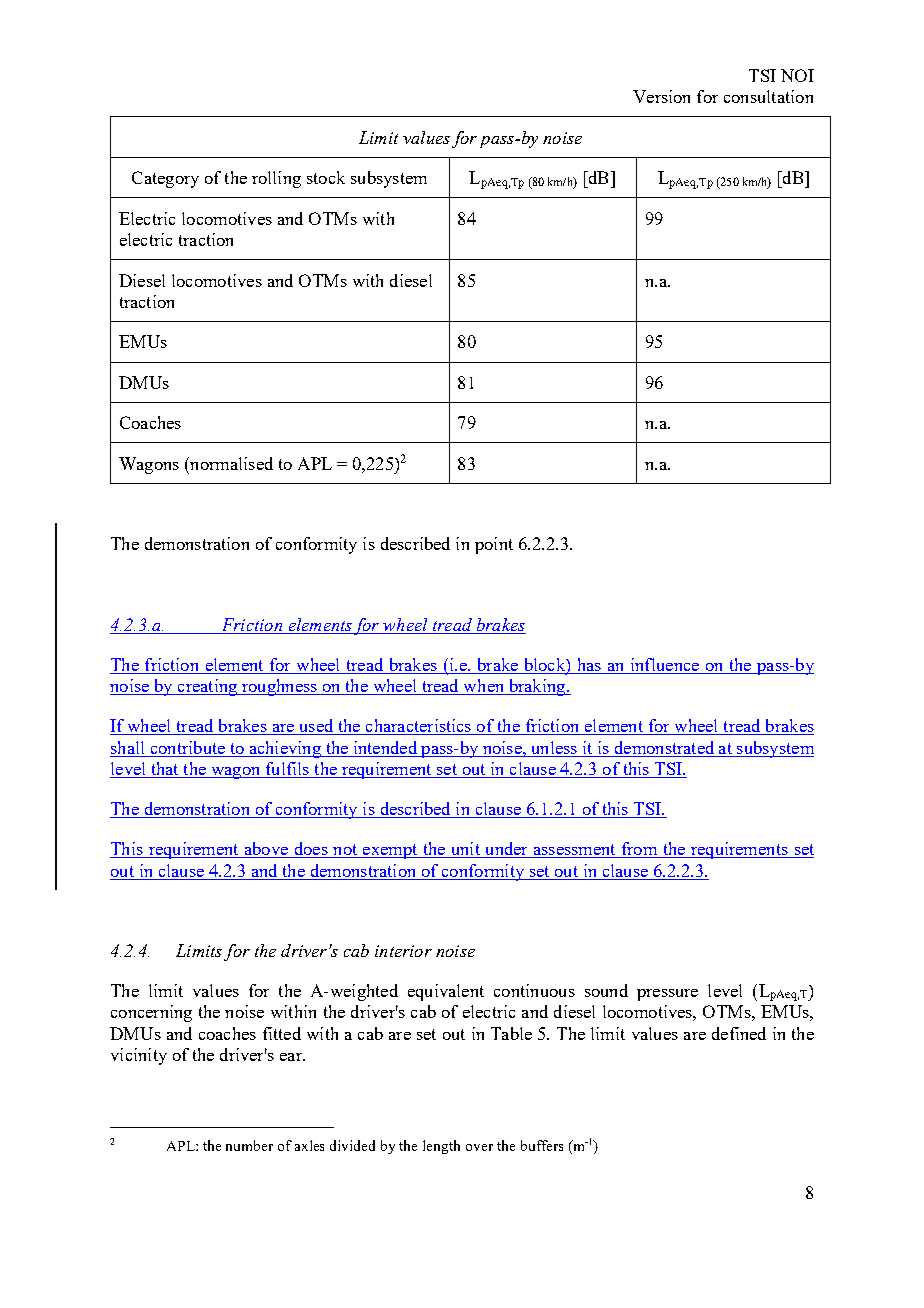 The width and height of the image is (924, 1308). I want to click on Version, so click(661, 96).
